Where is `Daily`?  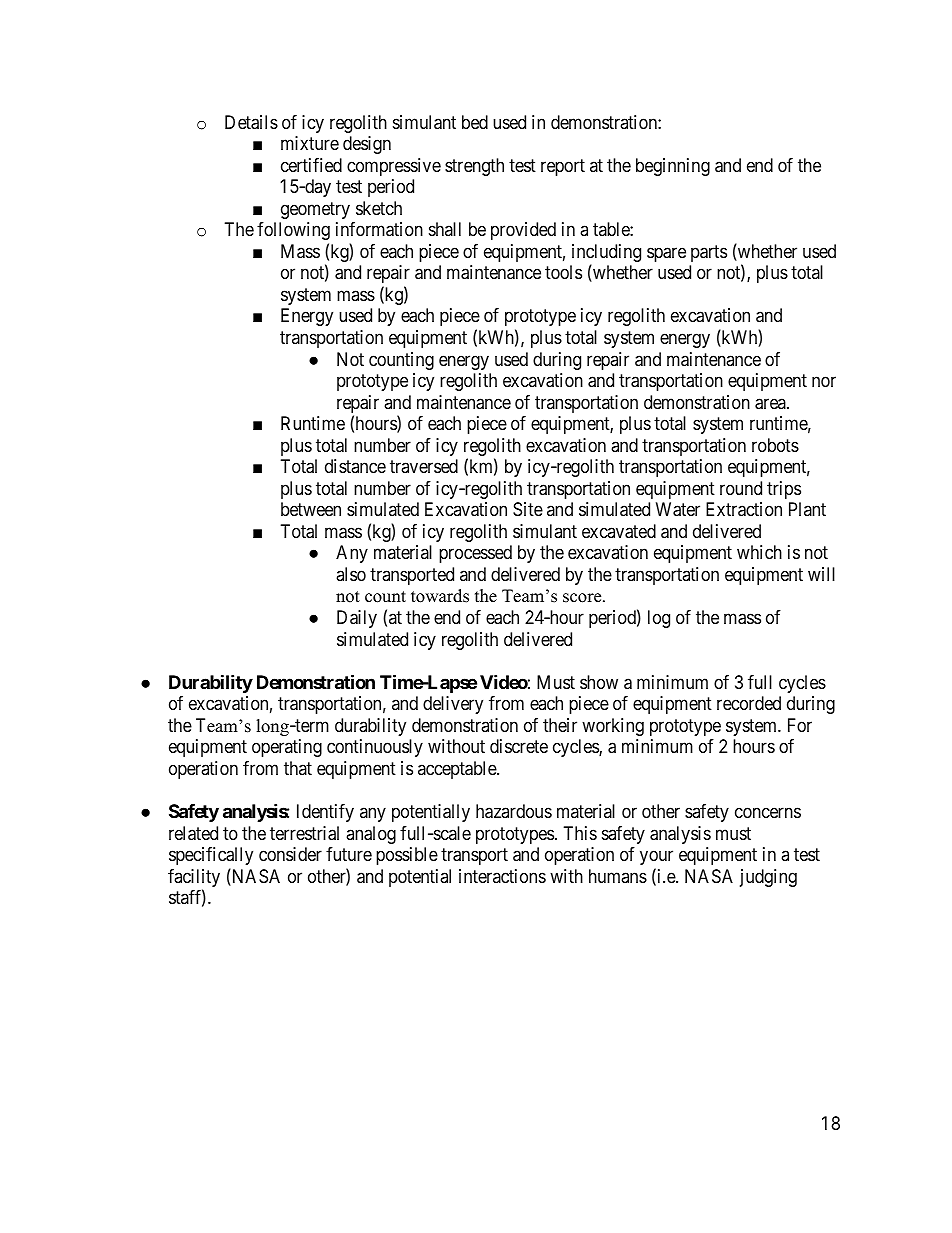 Daily is located at coordinates (357, 619).
